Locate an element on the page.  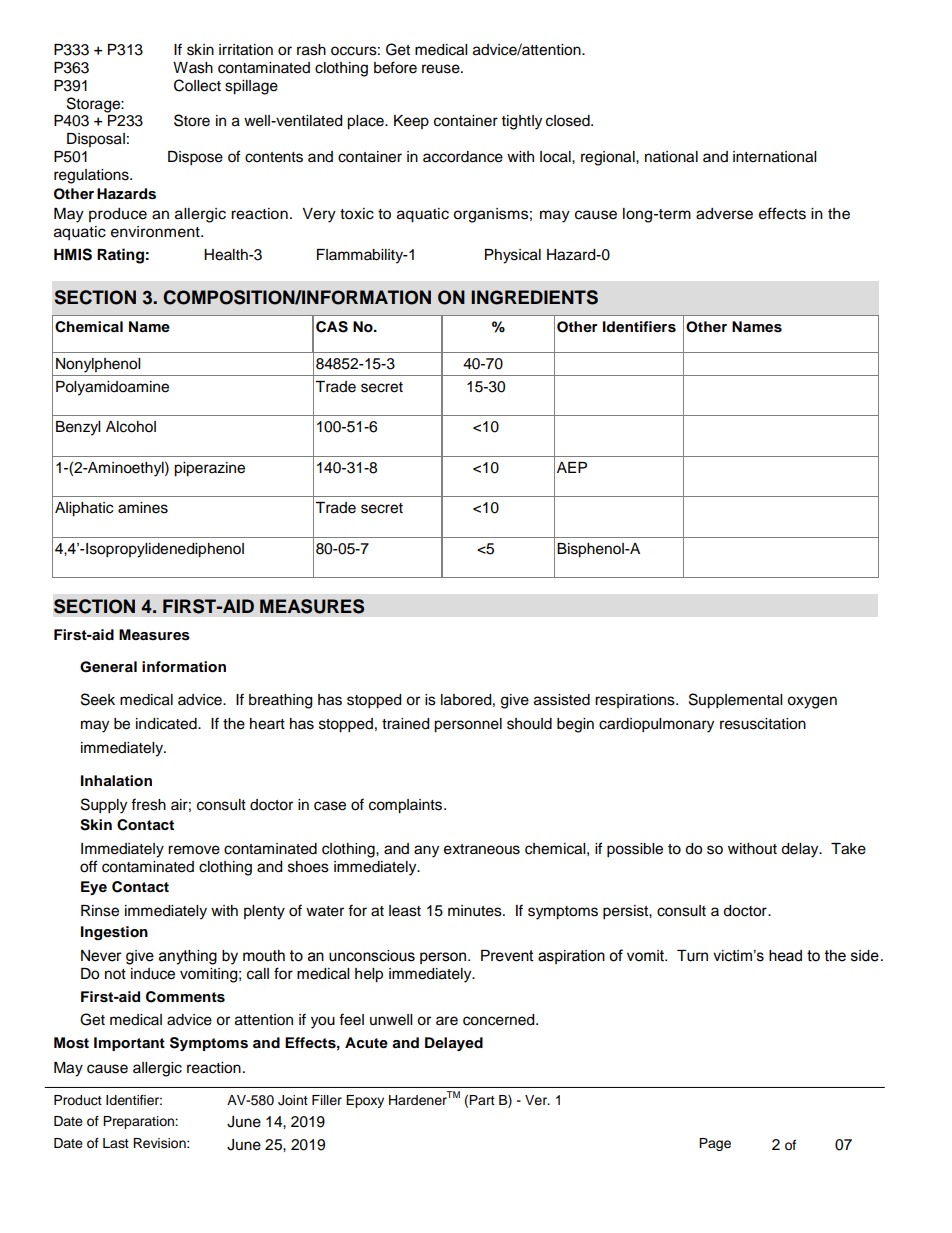
Take is located at coordinates (848, 849).
